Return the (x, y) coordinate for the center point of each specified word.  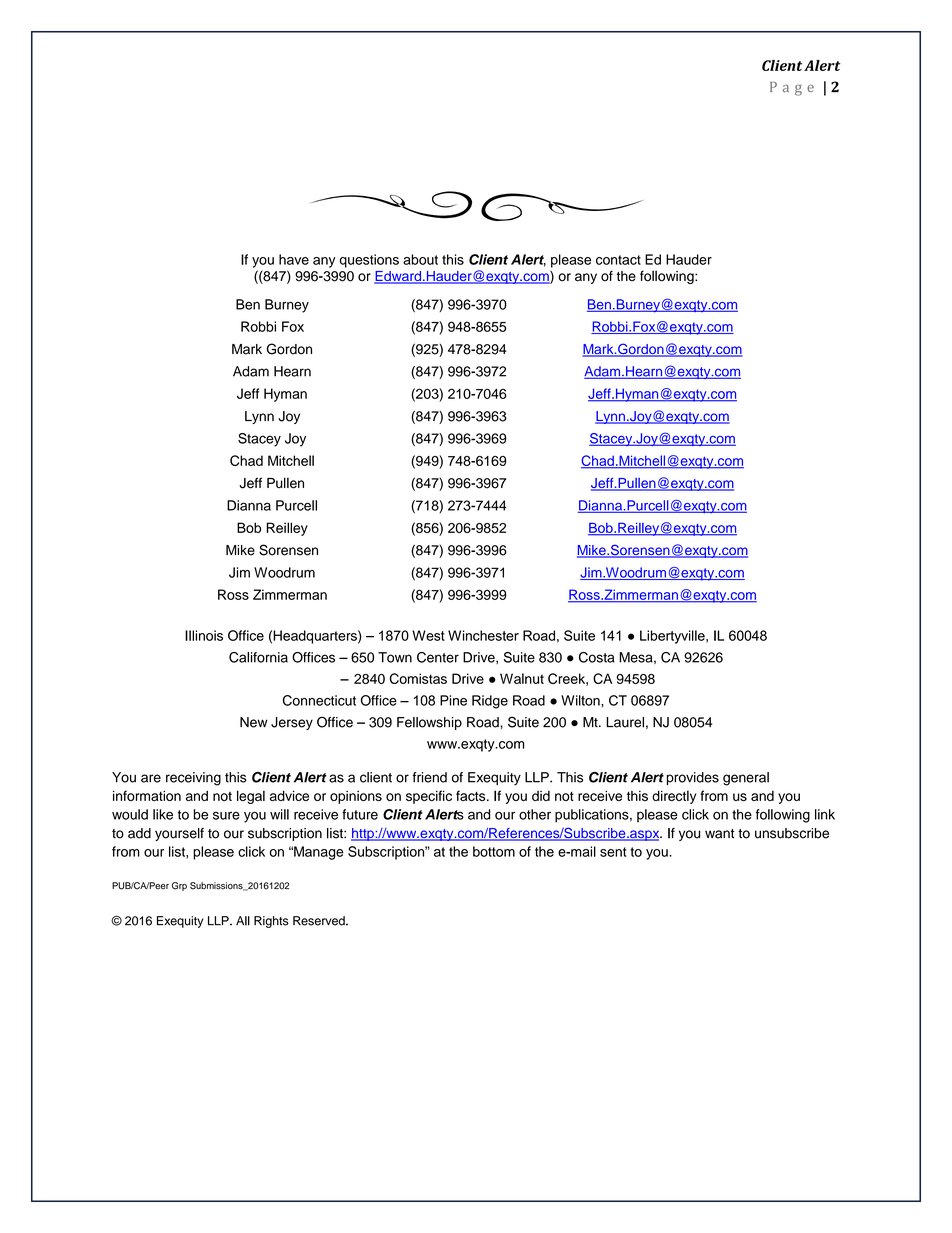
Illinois (204, 635)
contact (618, 260)
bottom (494, 851)
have (294, 259)
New (254, 722)
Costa (596, 657)
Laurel (625, 722)
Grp (179, 886)
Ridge (490, 702)
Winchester (483, 635)
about (420, 259)
